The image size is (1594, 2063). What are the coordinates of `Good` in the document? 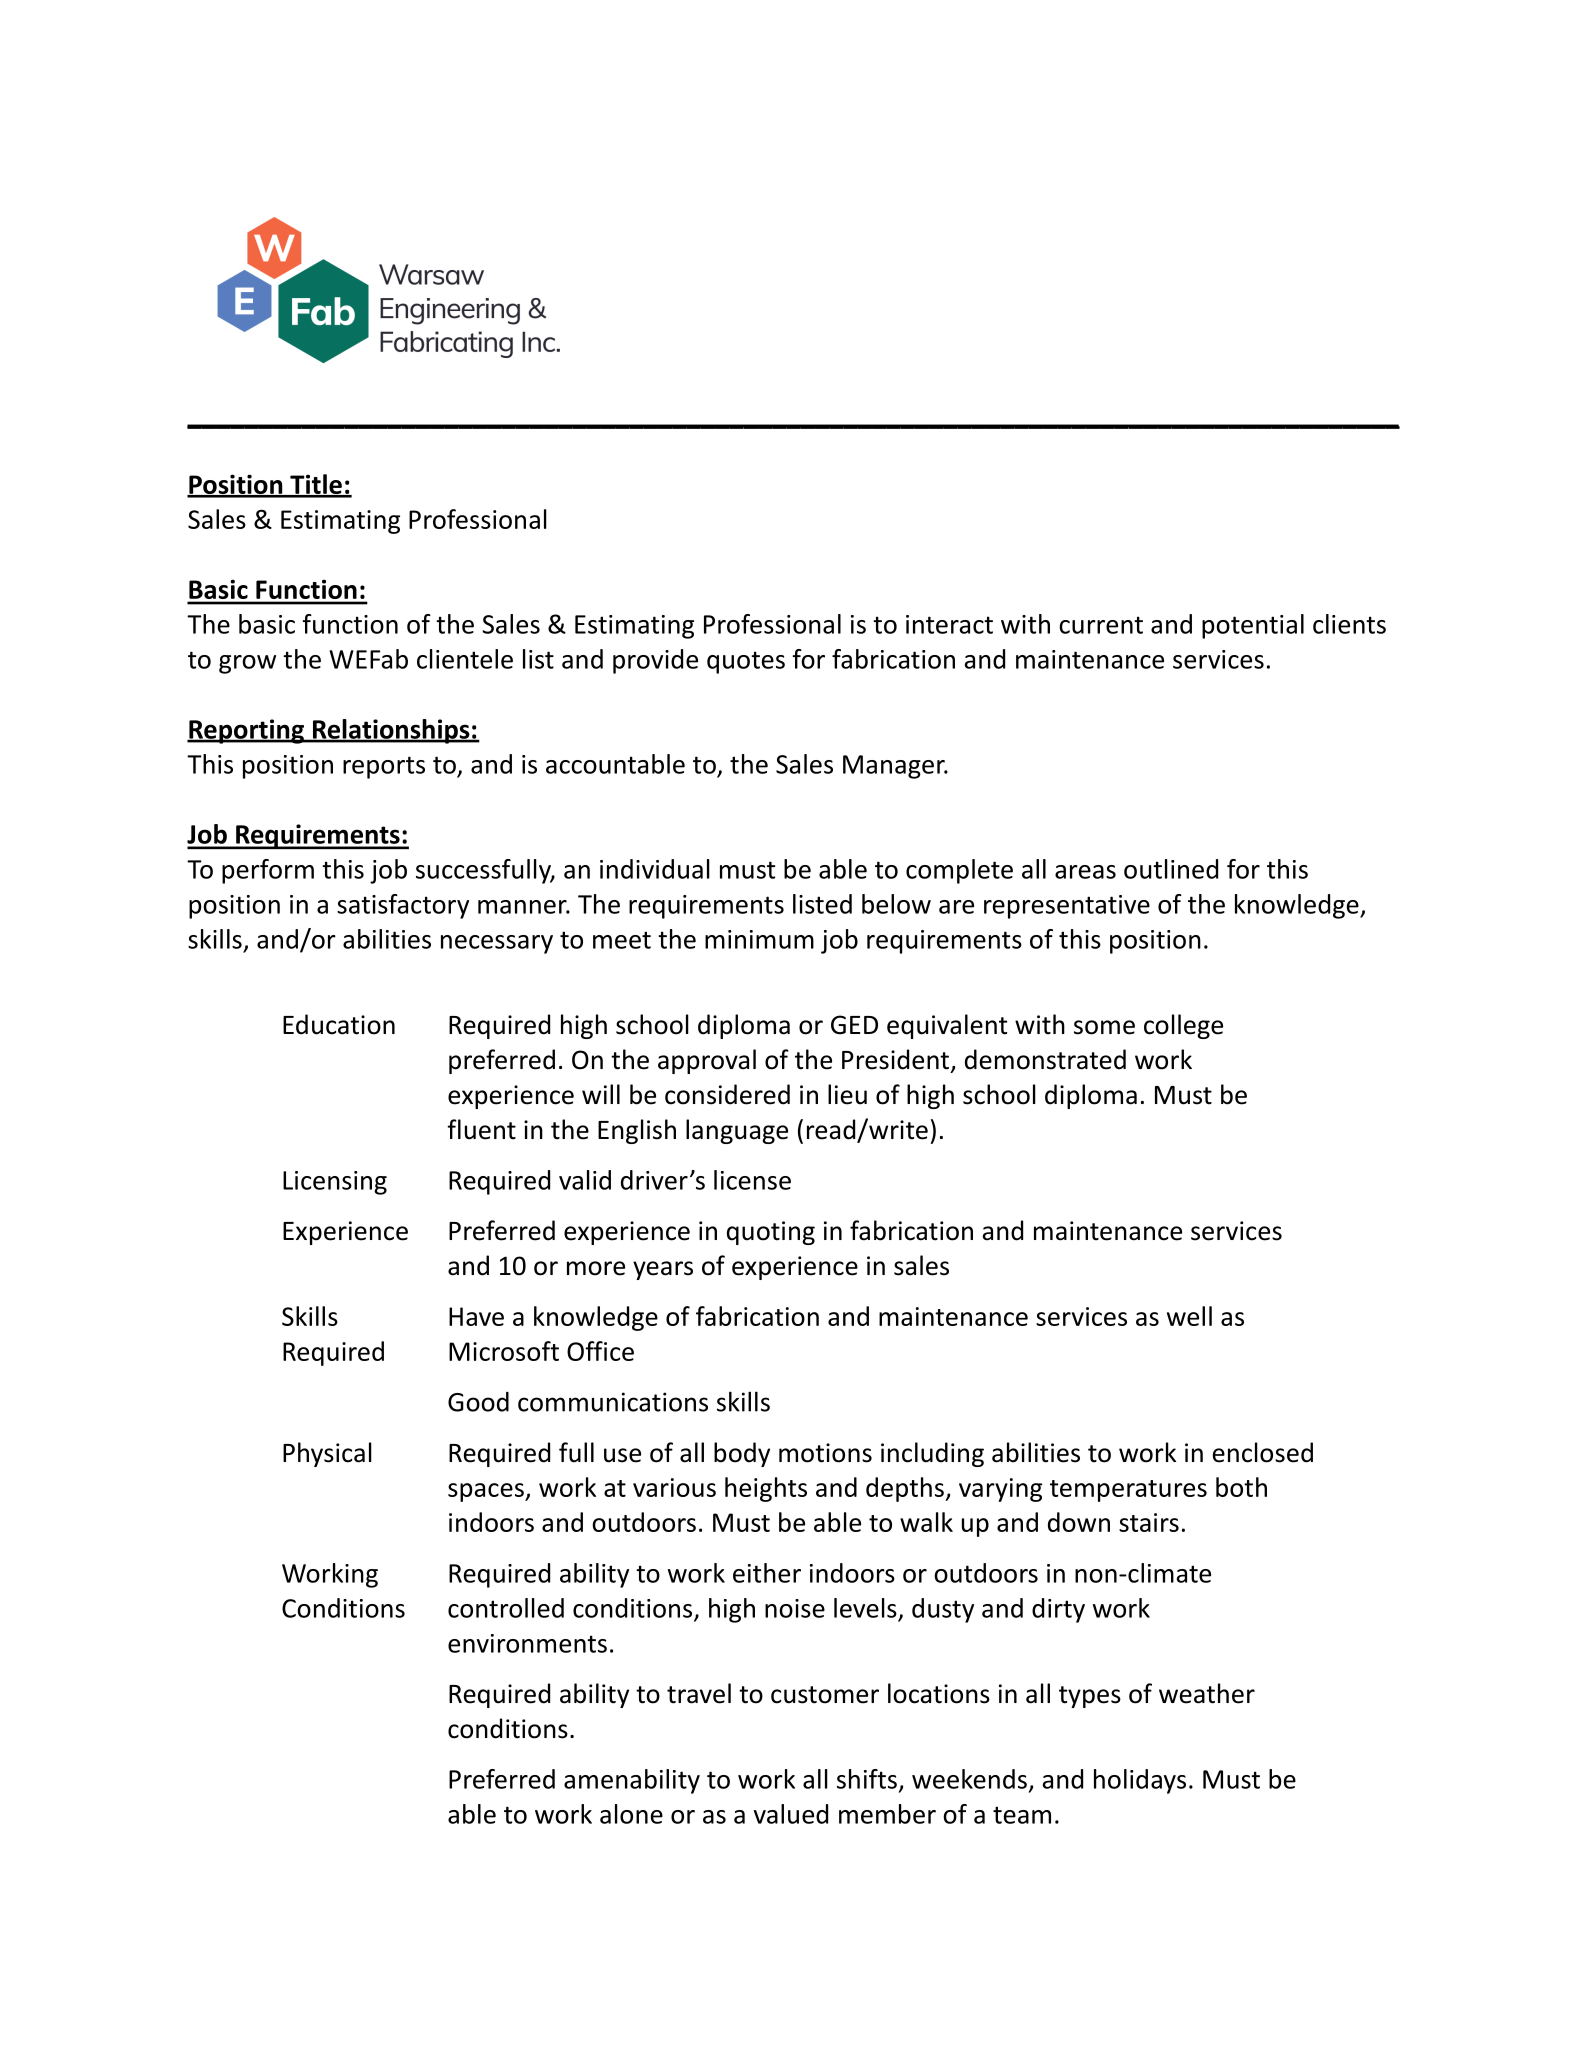 It's located at (478, 1402).
